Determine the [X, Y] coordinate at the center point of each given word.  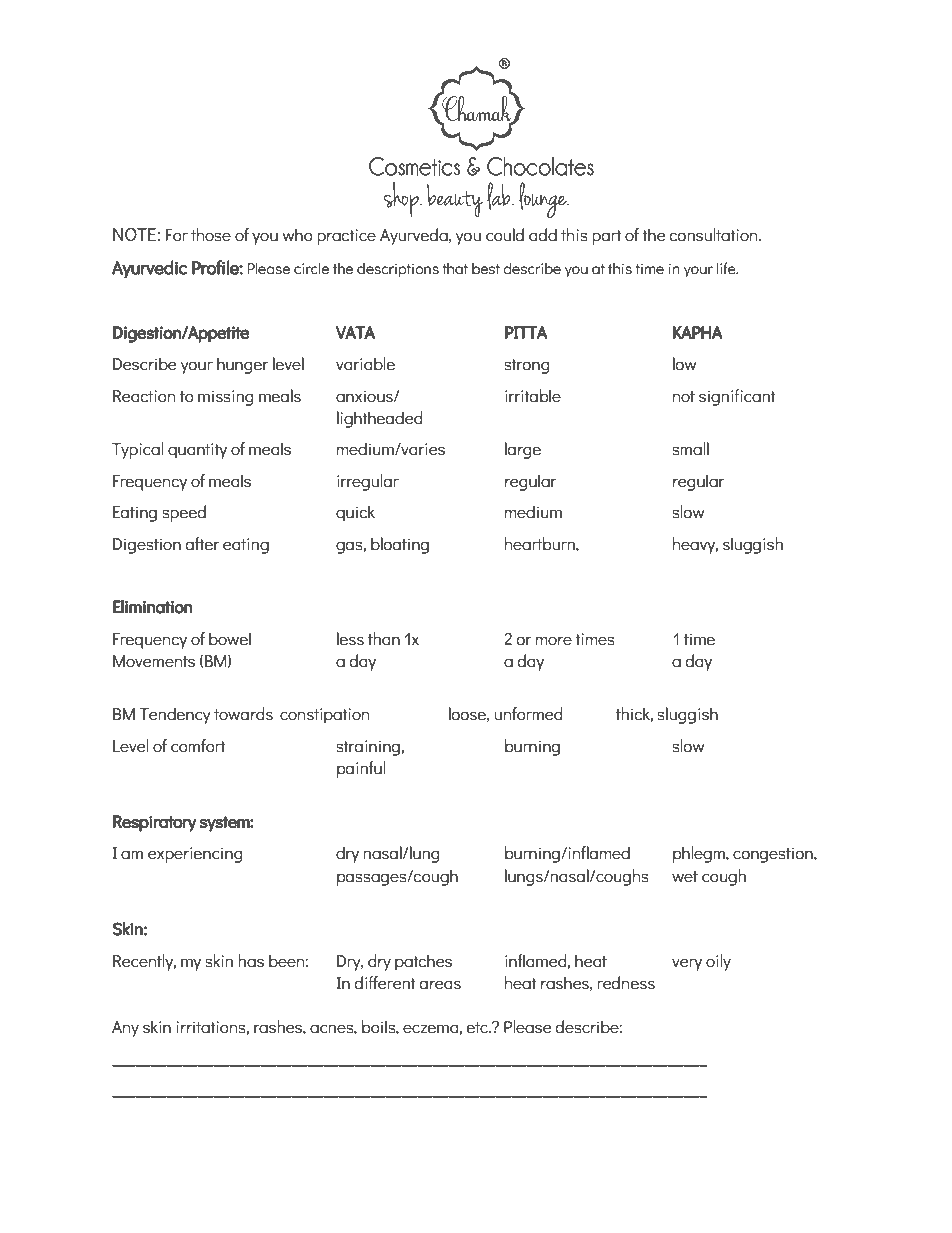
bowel [230, 639]
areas [440, 985]
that [455, 268]
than [384, 639]
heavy [695, 545]
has [251, 961]
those [211, 235]
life [727, 268]
